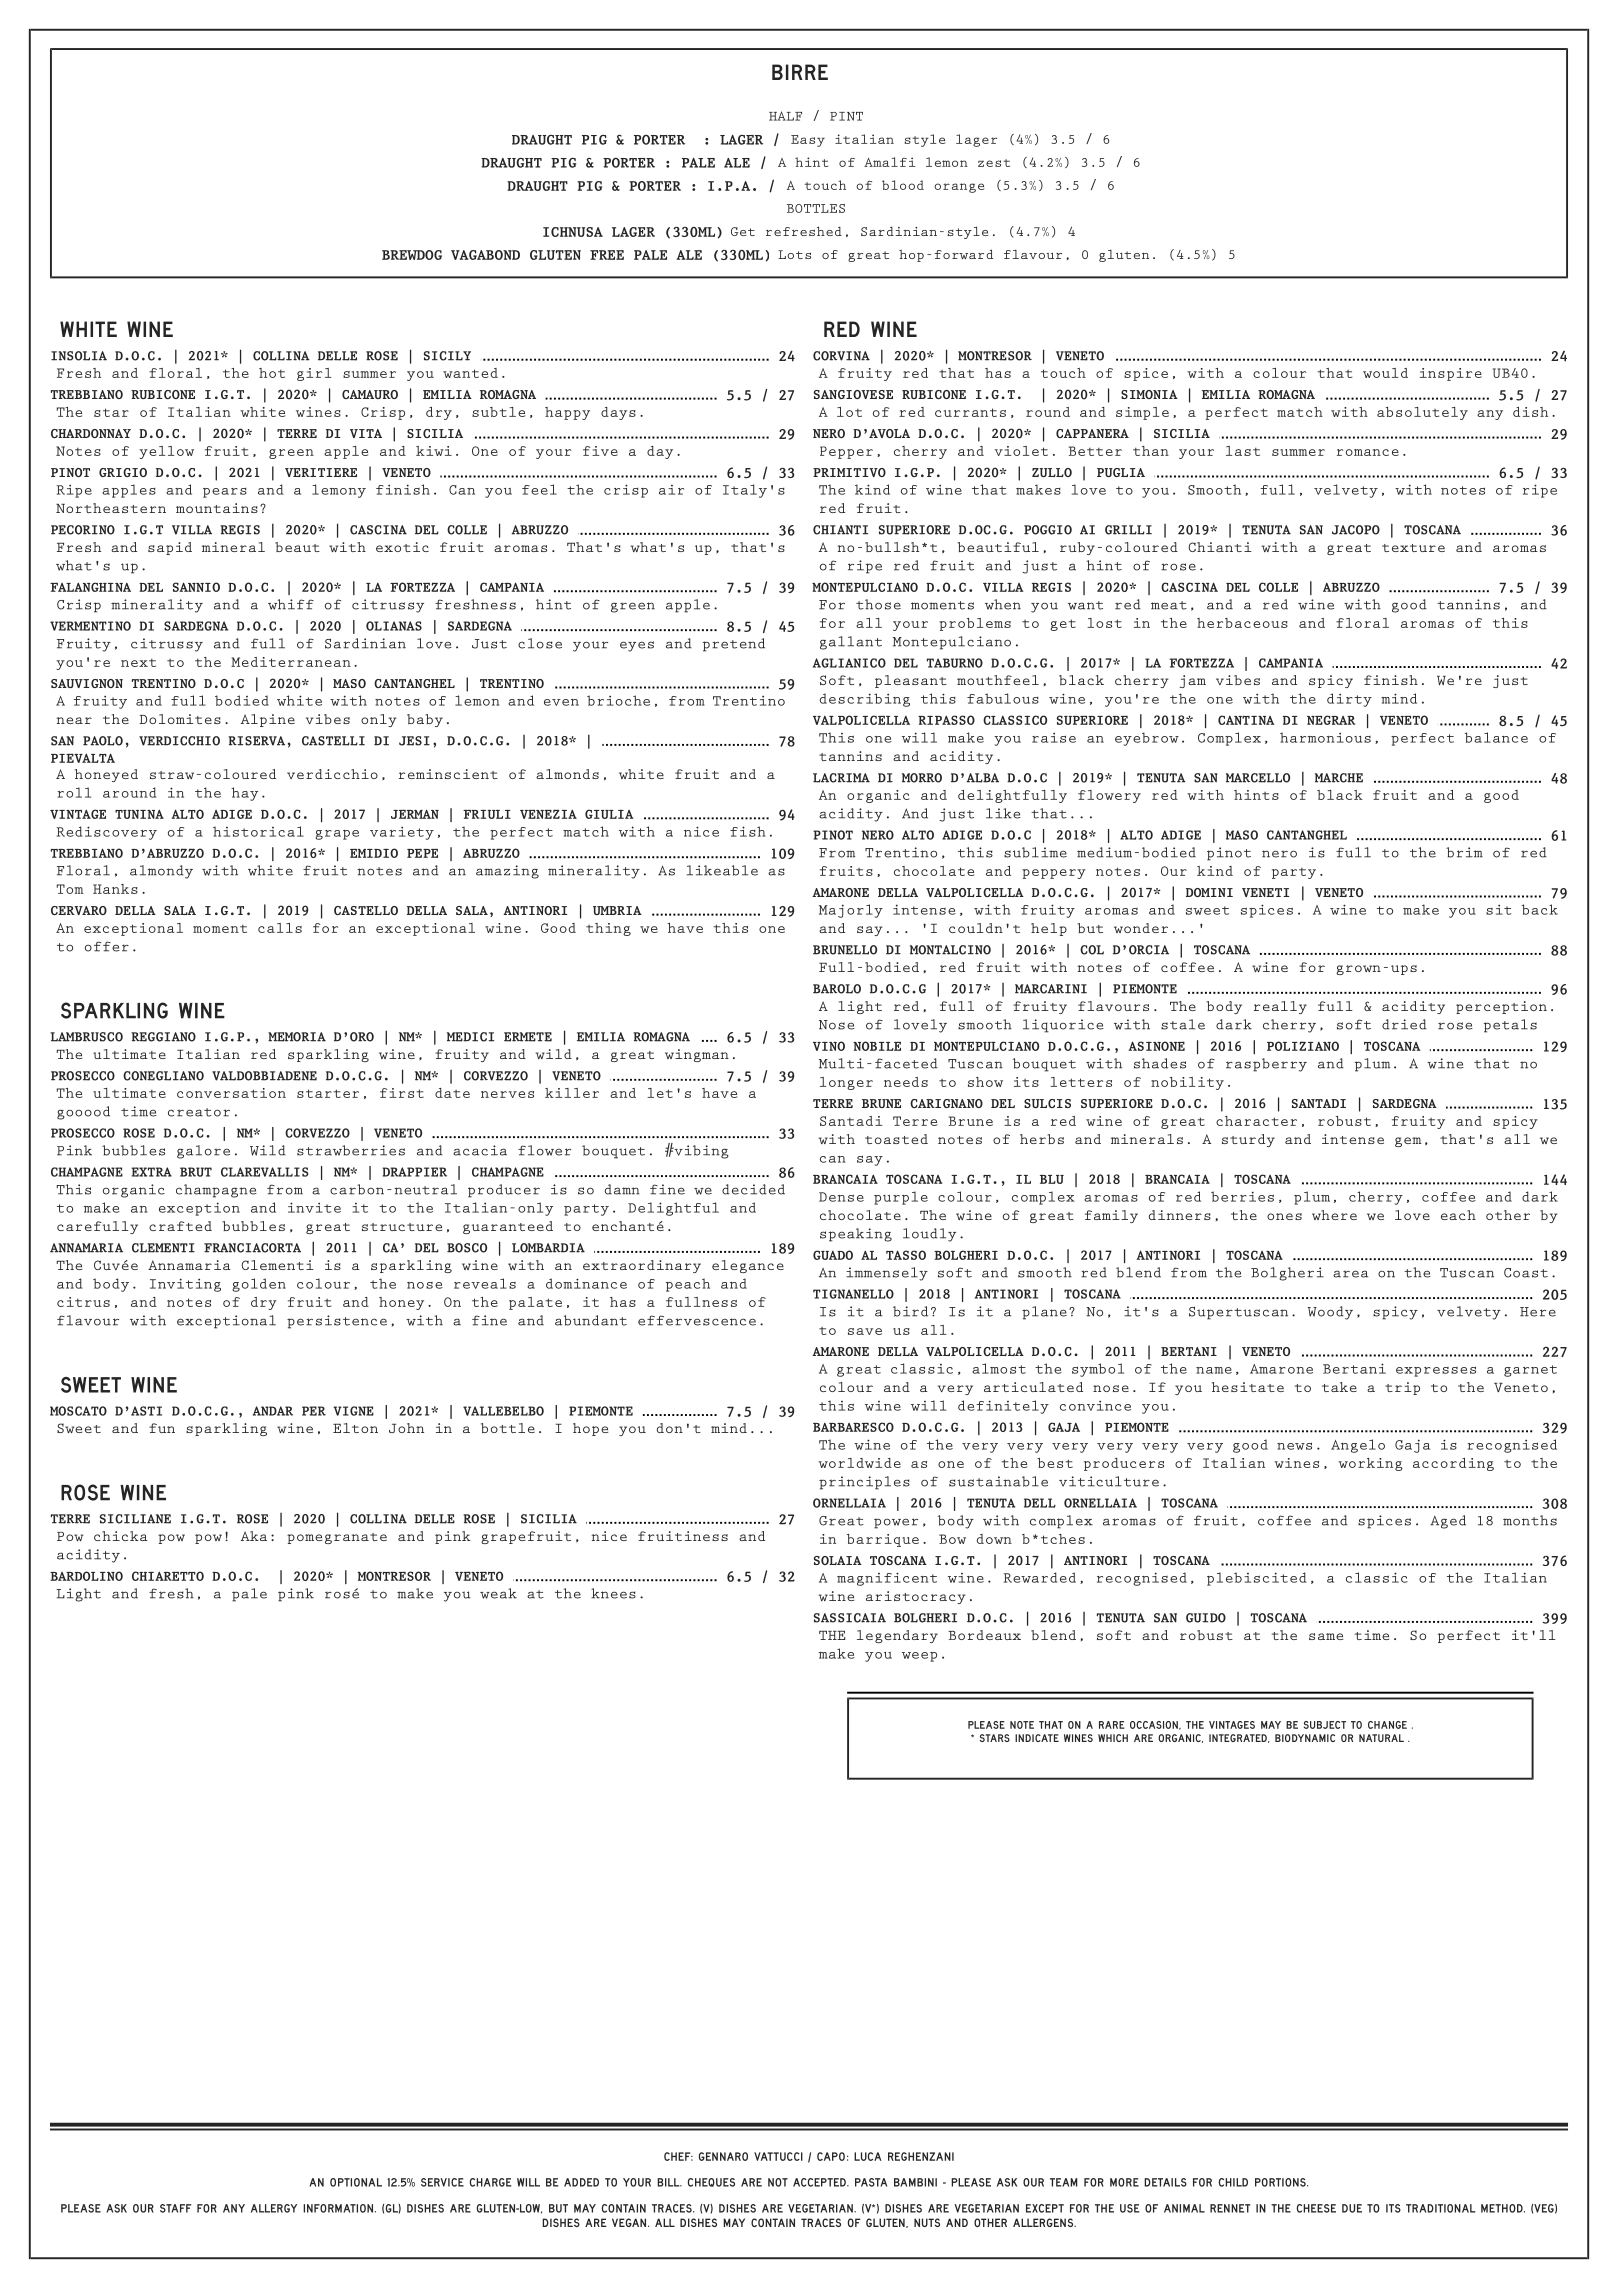 The image size is (1618, 2288). Describe the element at coordinates (1464, 852) in the screenshot. I see `brim` at that location.
